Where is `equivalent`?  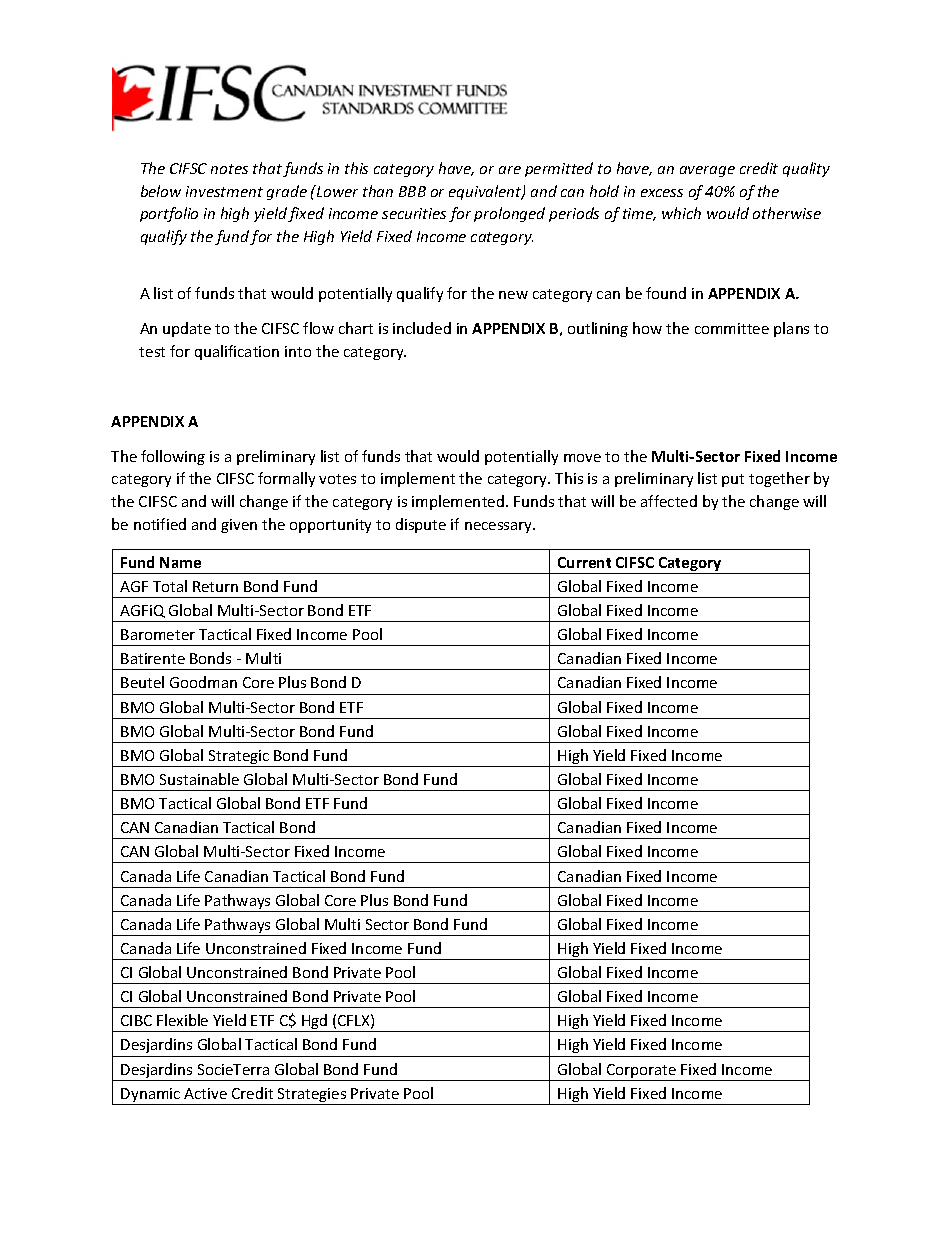 equivalent is located at coordinates (486, 192).
